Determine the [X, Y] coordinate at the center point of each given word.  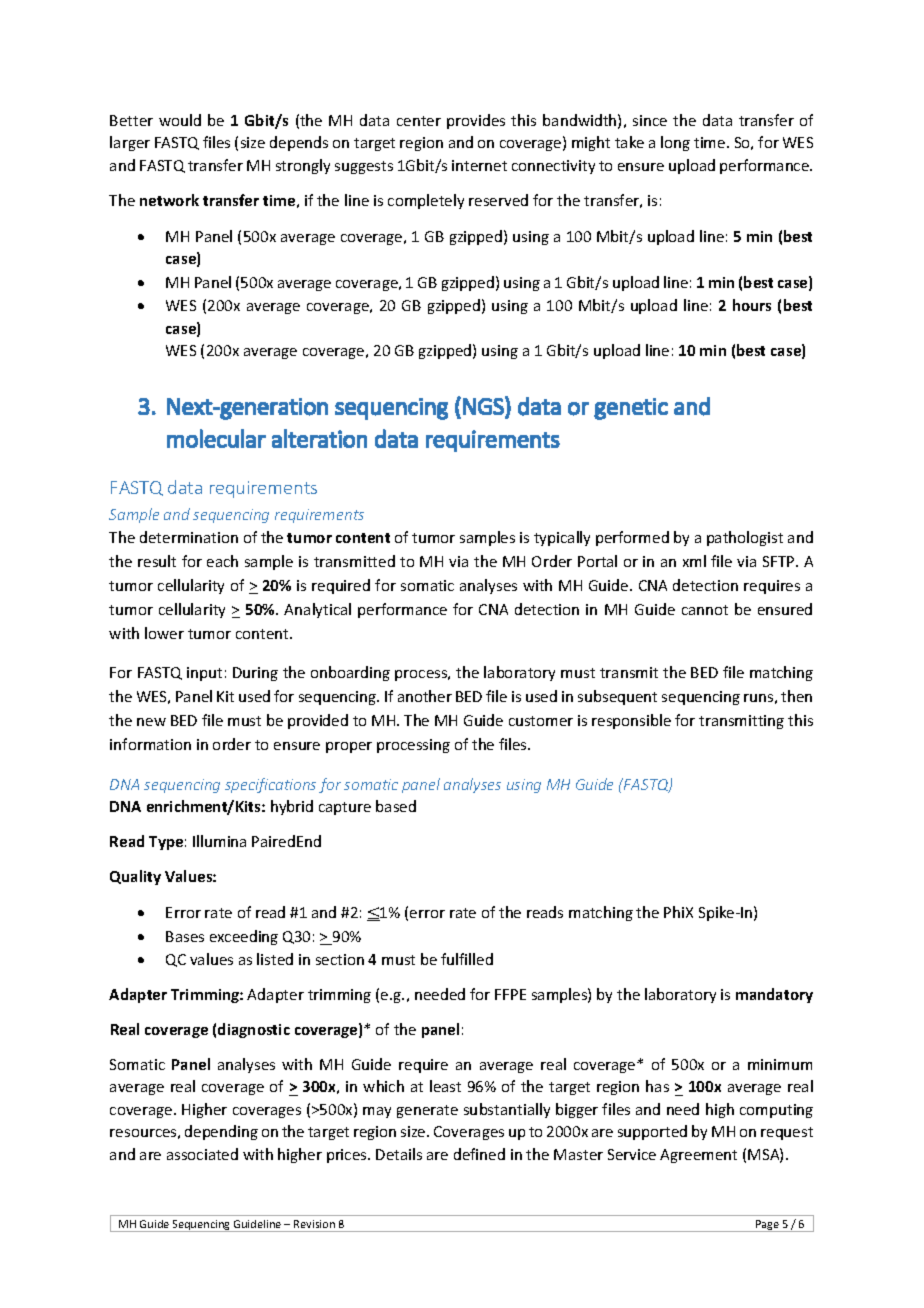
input [204, 674]
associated [202, 1154]
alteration [319, 438]
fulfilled [467, 959]
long [675, 143]
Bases [185, 936]
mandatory [774, 995]
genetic [631, 409]
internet [479, 165]
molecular [216, 438]
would [180, 120]
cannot [705, 610]
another [425, 696]
